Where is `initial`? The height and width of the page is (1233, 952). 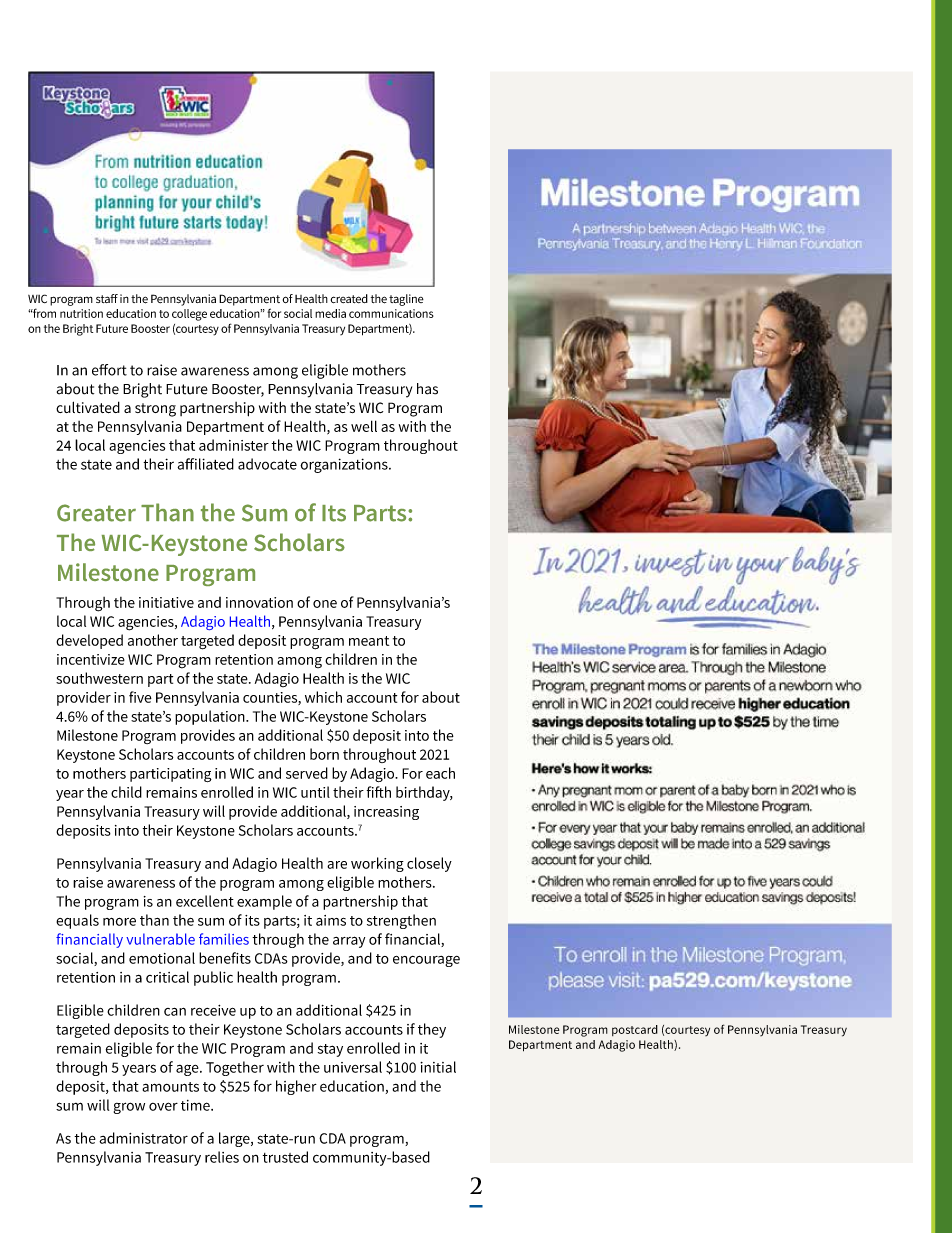 initial is located at coordinates (438, 1067).
